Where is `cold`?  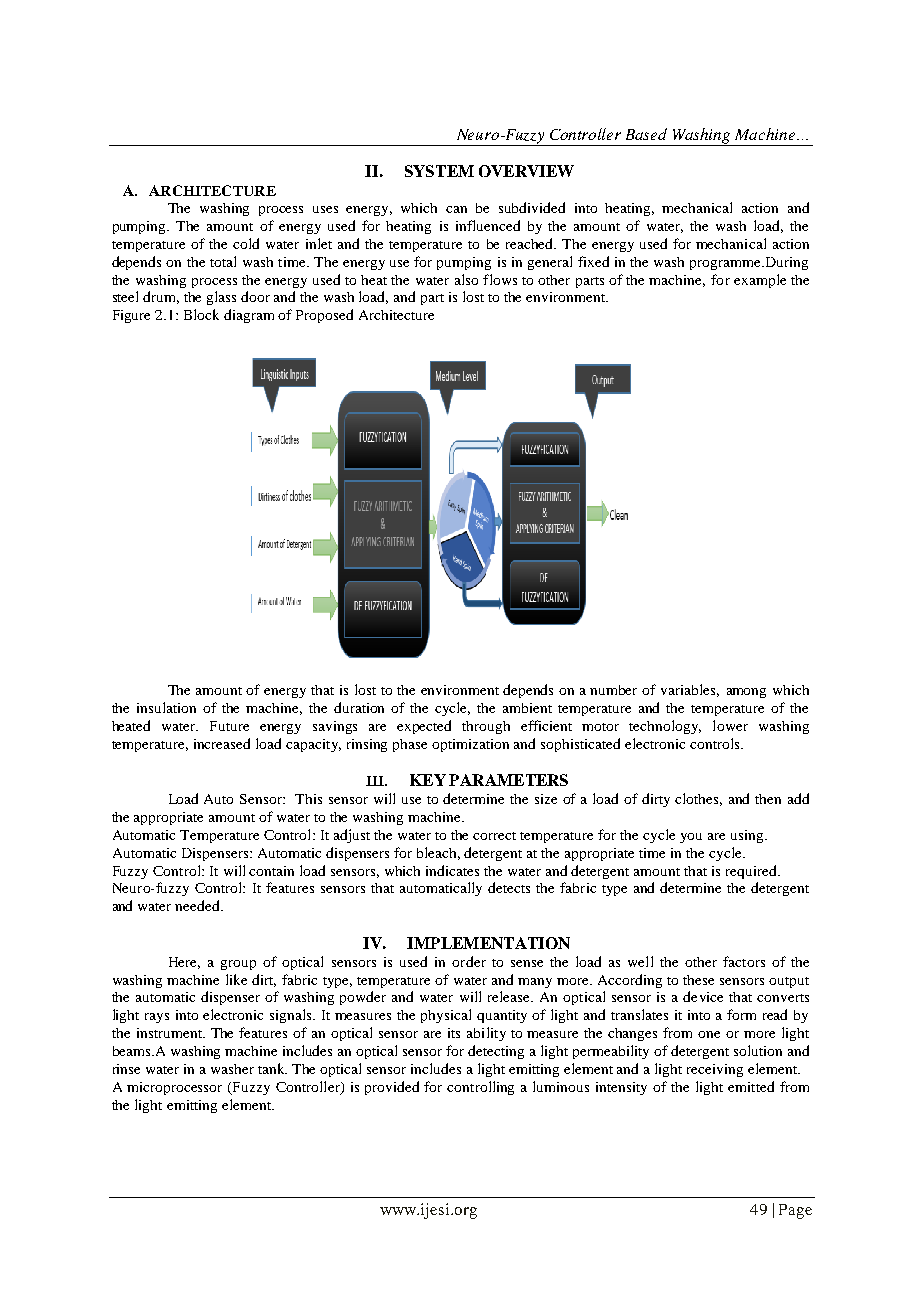 cold is located at coordinates (246, 243).
